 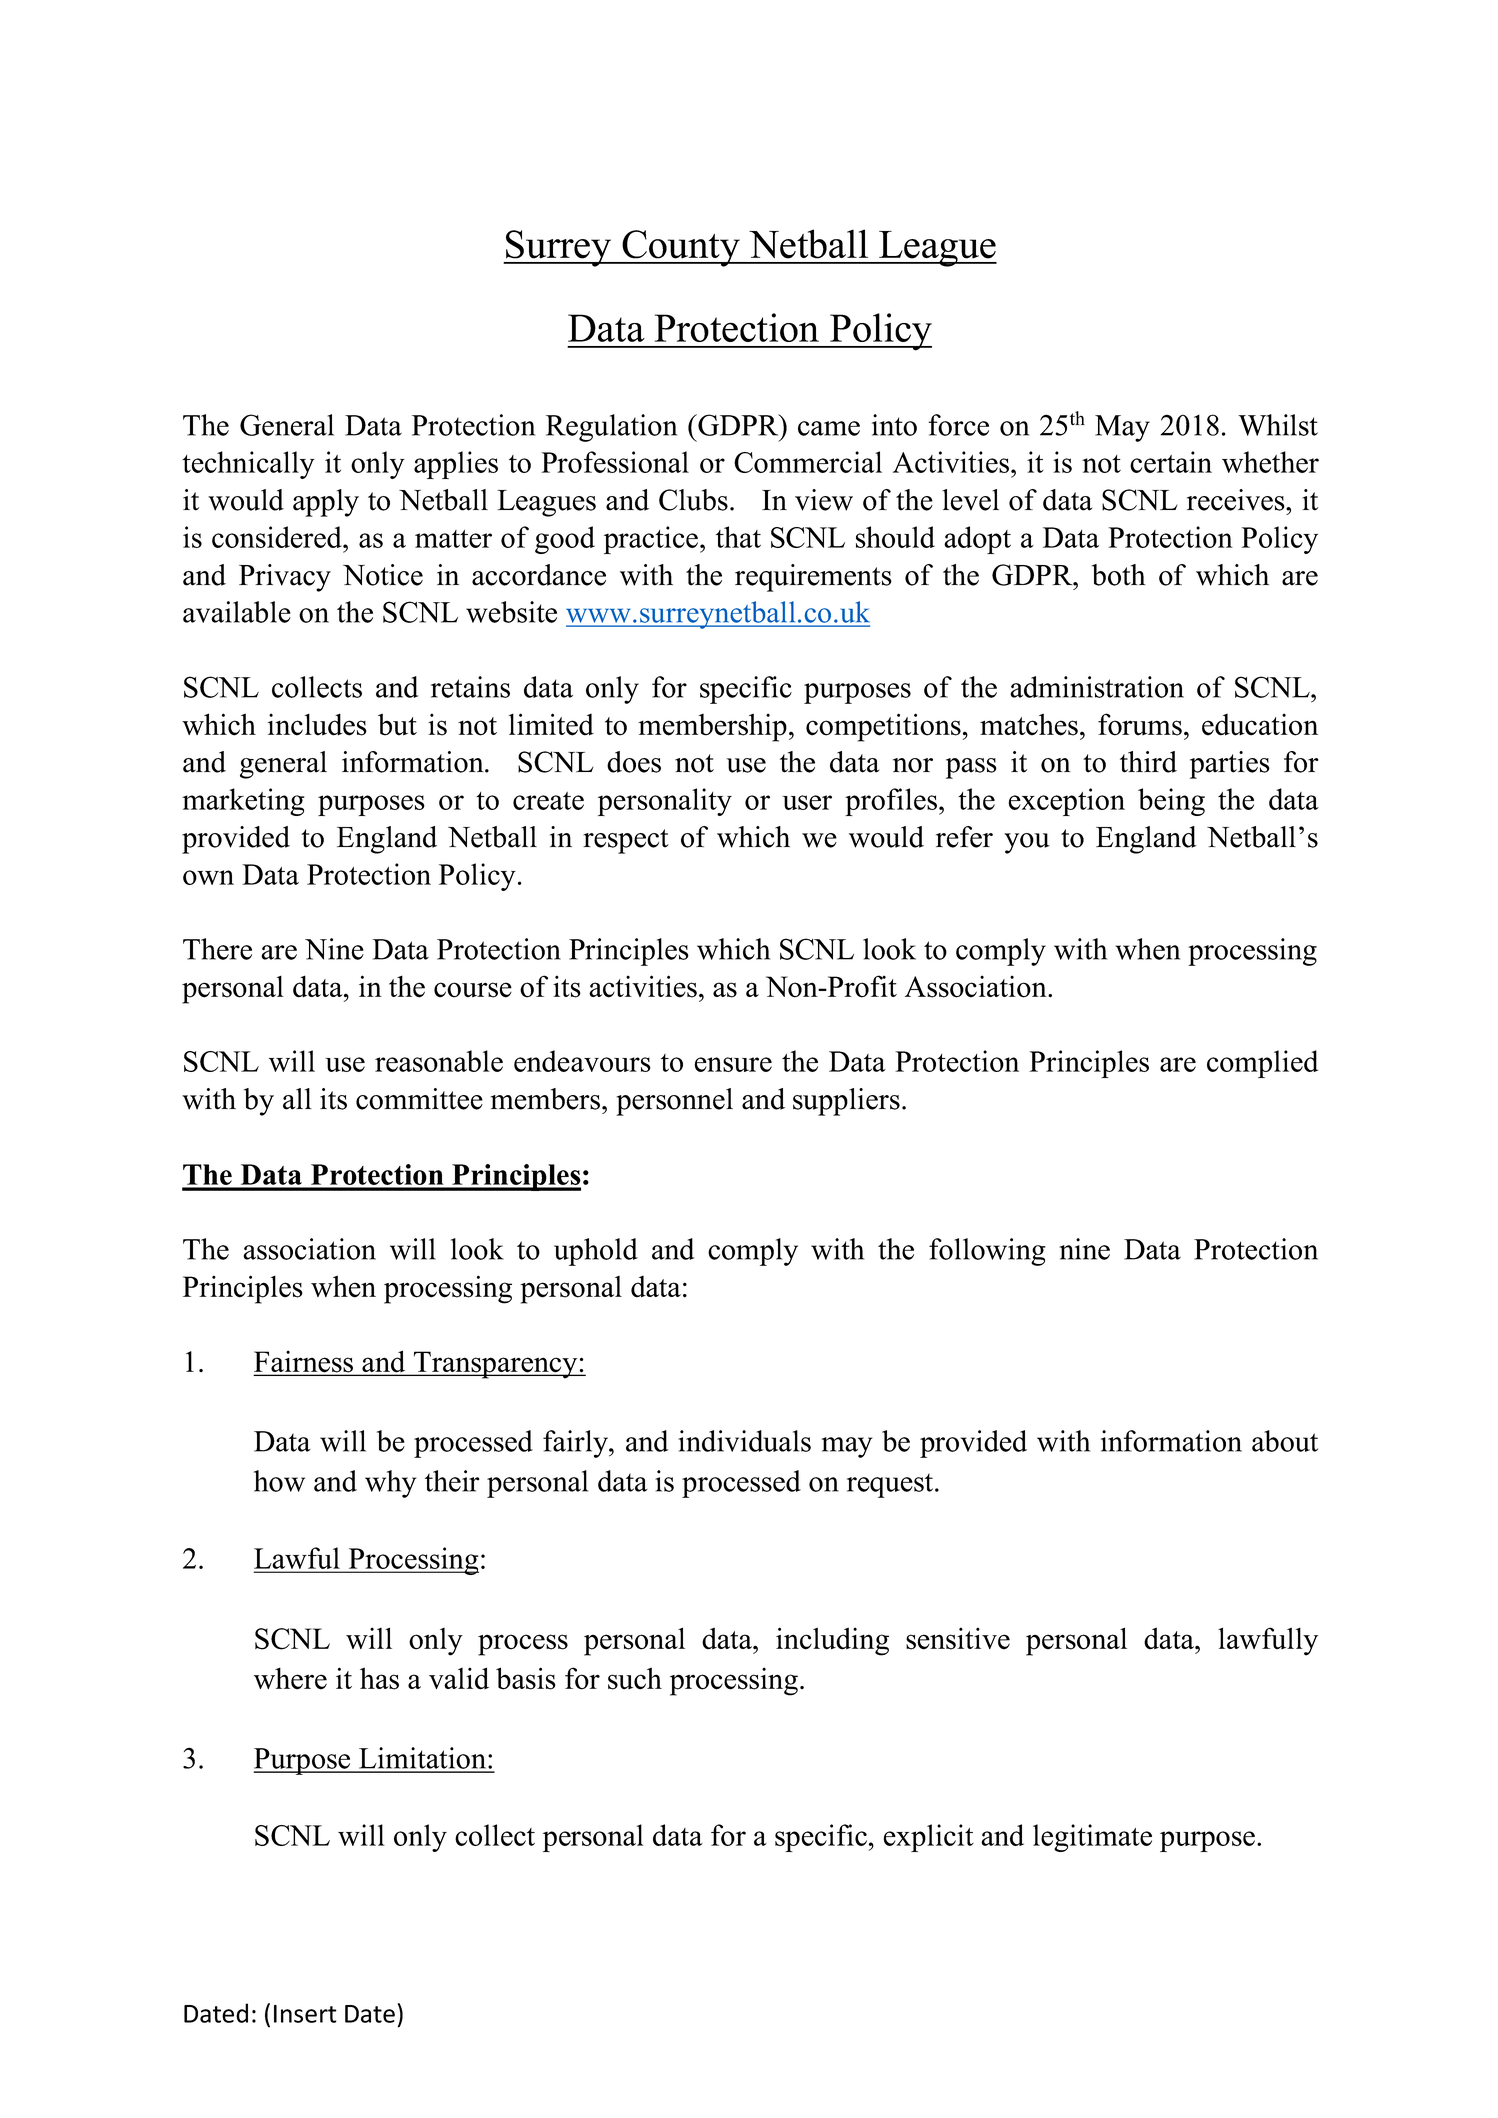 I want to click on committee, so click(x=419, y=1099).
